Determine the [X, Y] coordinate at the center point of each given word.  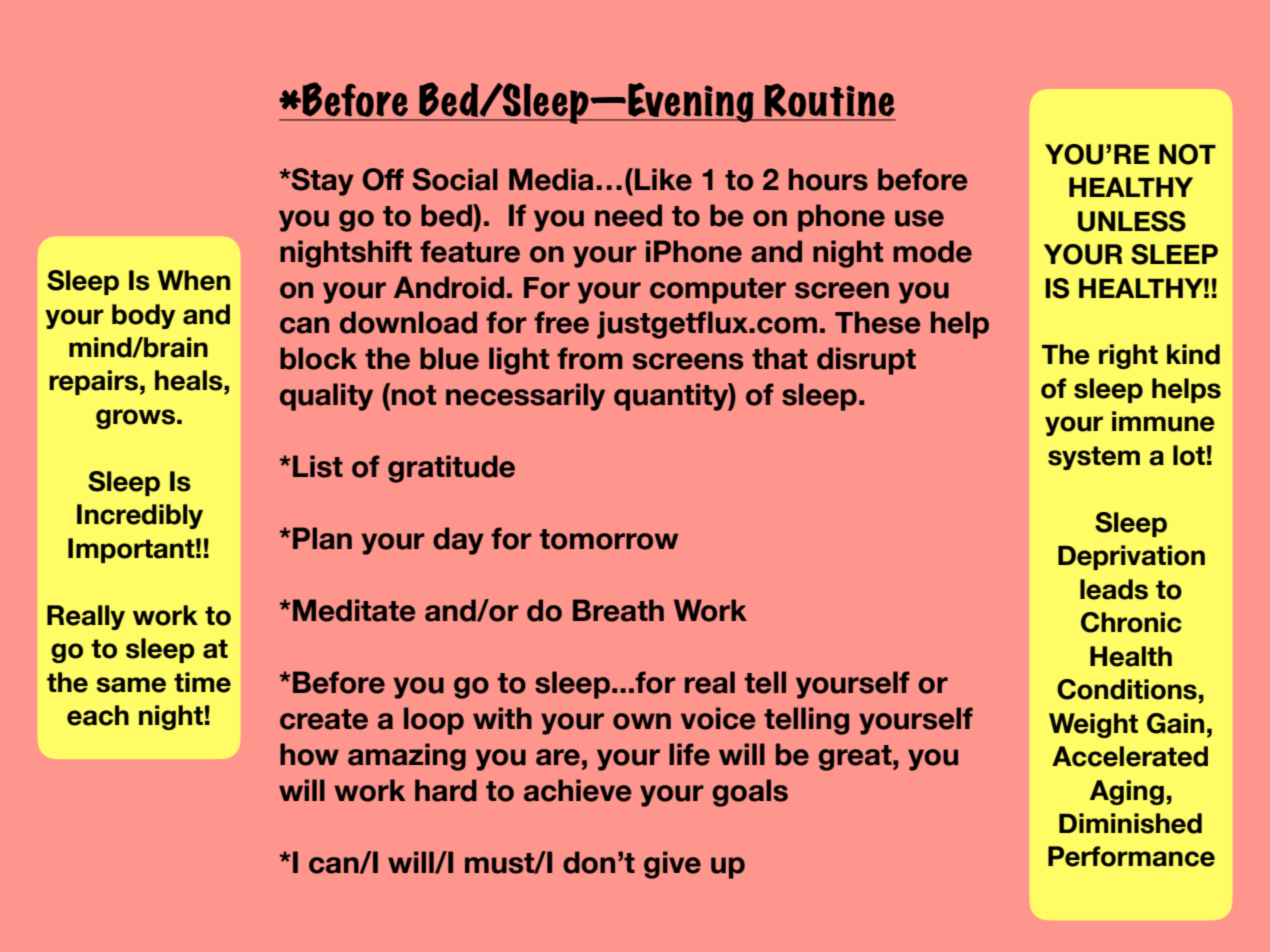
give [672, 865]
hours [828, 179]
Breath [618, 610]
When [194, 280]
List [318, 466]
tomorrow [609, 539]
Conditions [1127, 689]
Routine [829, 102]
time [202, 682]
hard [446, 790]
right [1128, 356]
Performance [1131, 856]
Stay [321, 182]
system [1094, 458]
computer [718, 291]
